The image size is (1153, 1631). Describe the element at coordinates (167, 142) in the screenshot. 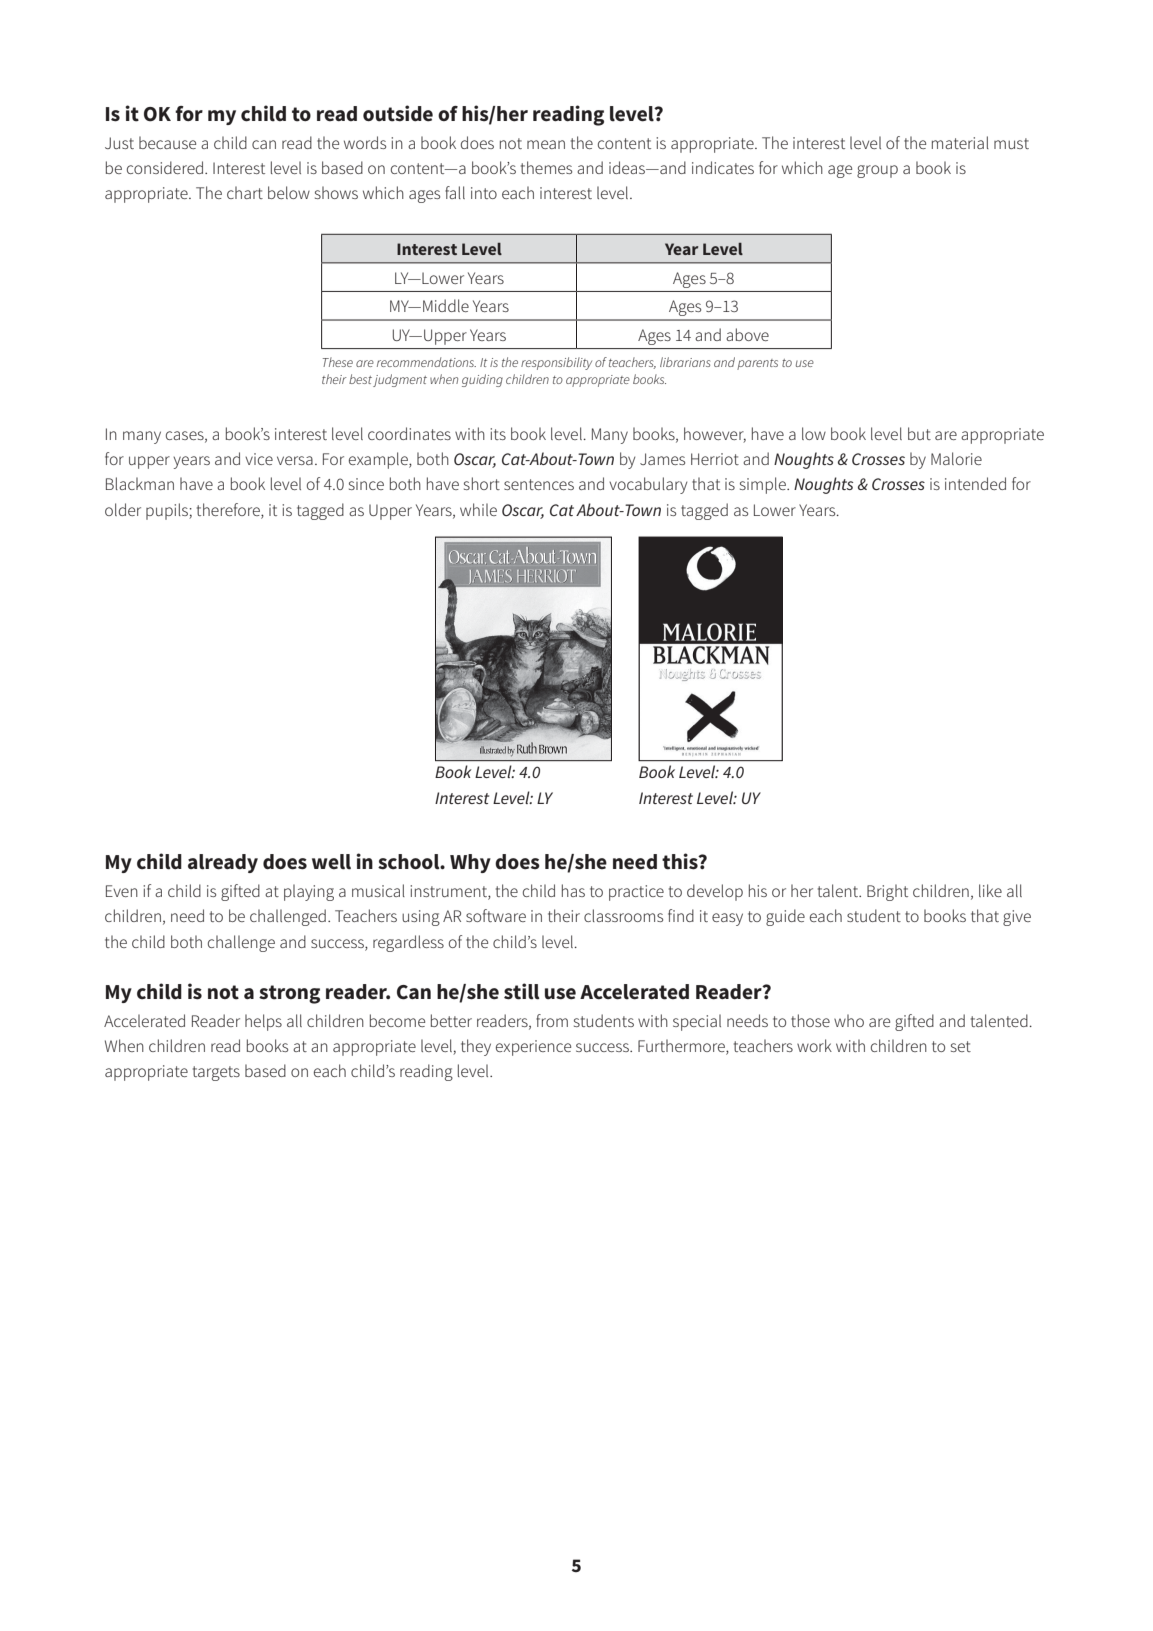

I see `because` at that location.
